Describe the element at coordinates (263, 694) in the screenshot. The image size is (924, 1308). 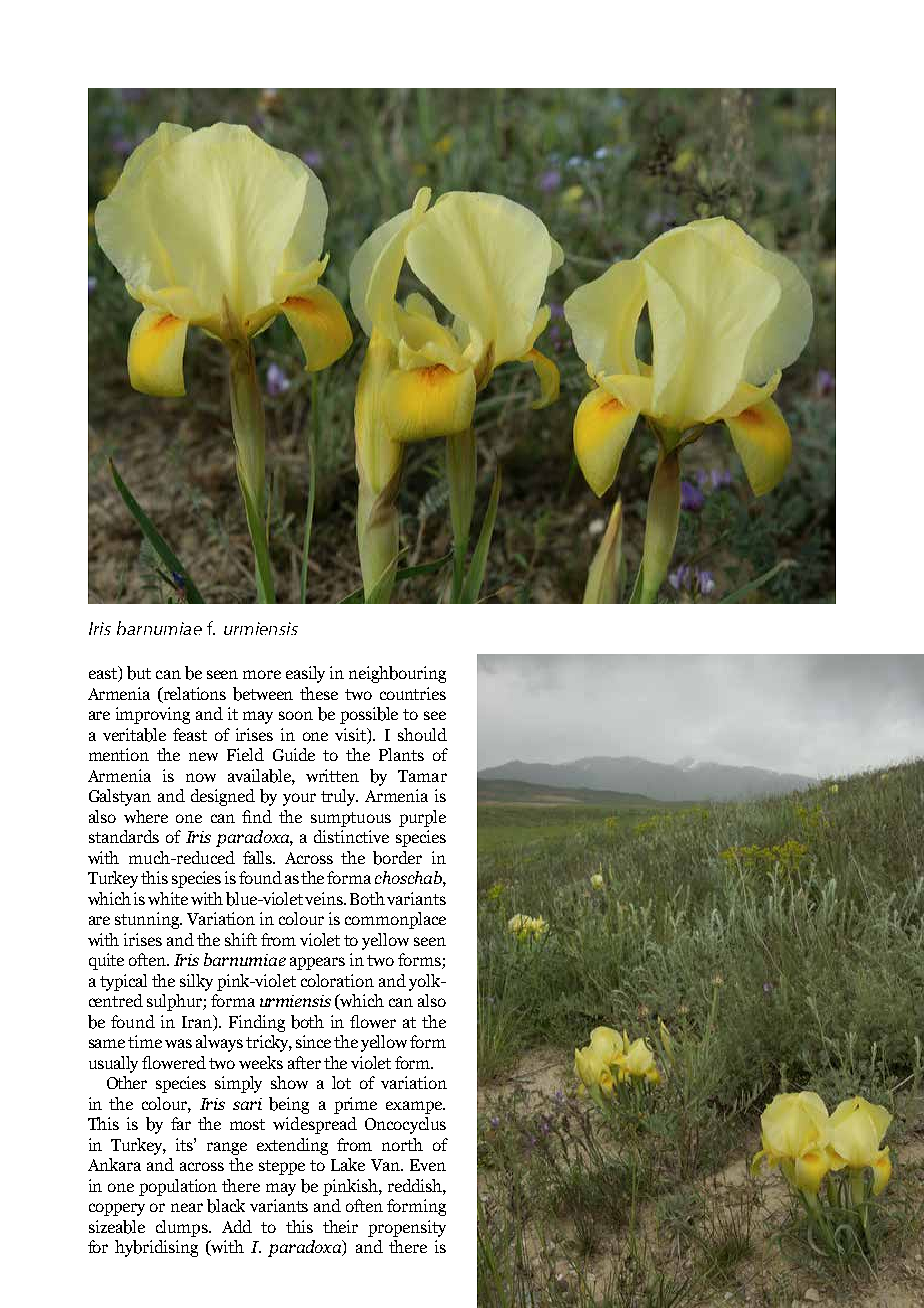
I see `between` at that location.
